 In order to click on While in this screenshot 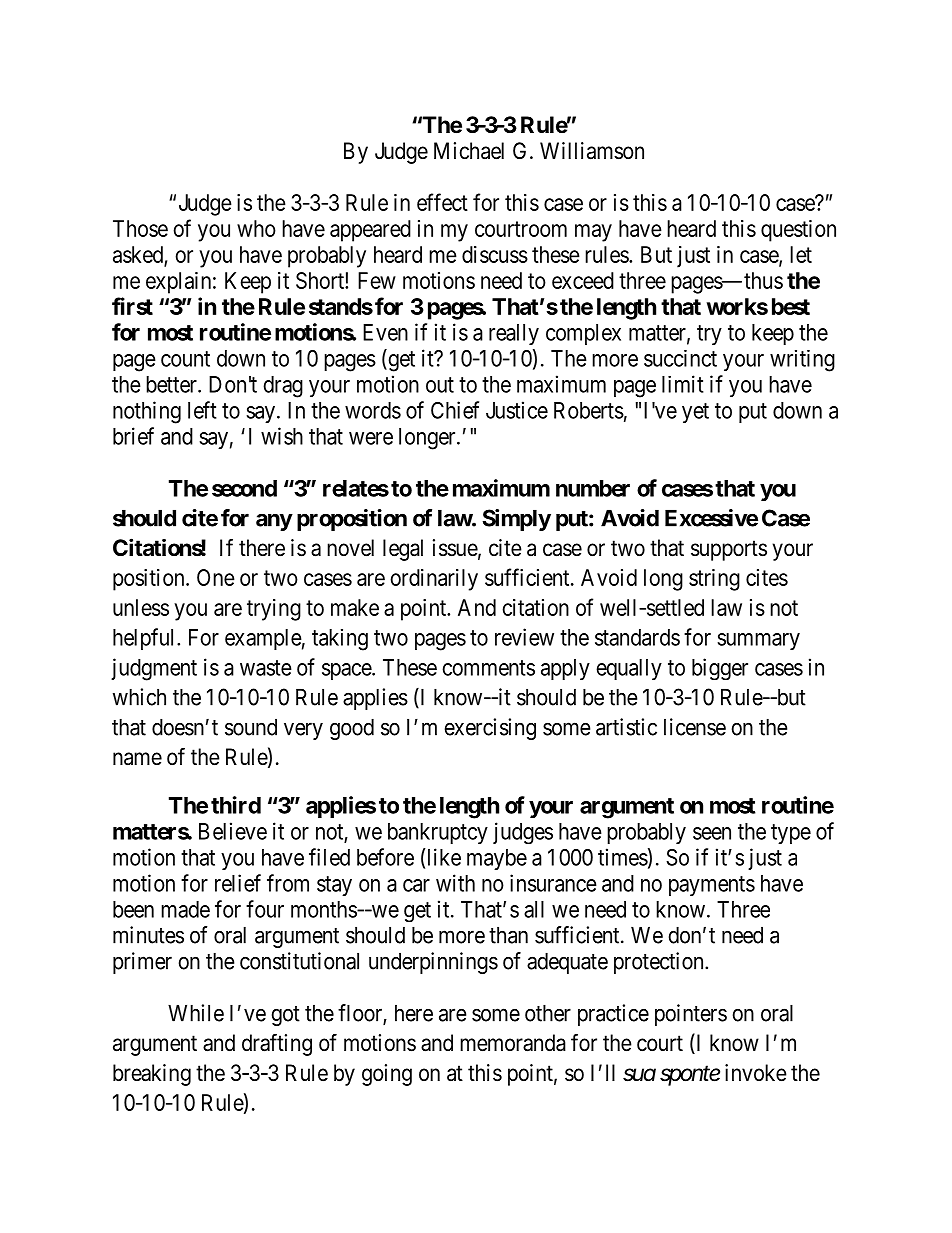, I will do `click(196, 1013)`.
